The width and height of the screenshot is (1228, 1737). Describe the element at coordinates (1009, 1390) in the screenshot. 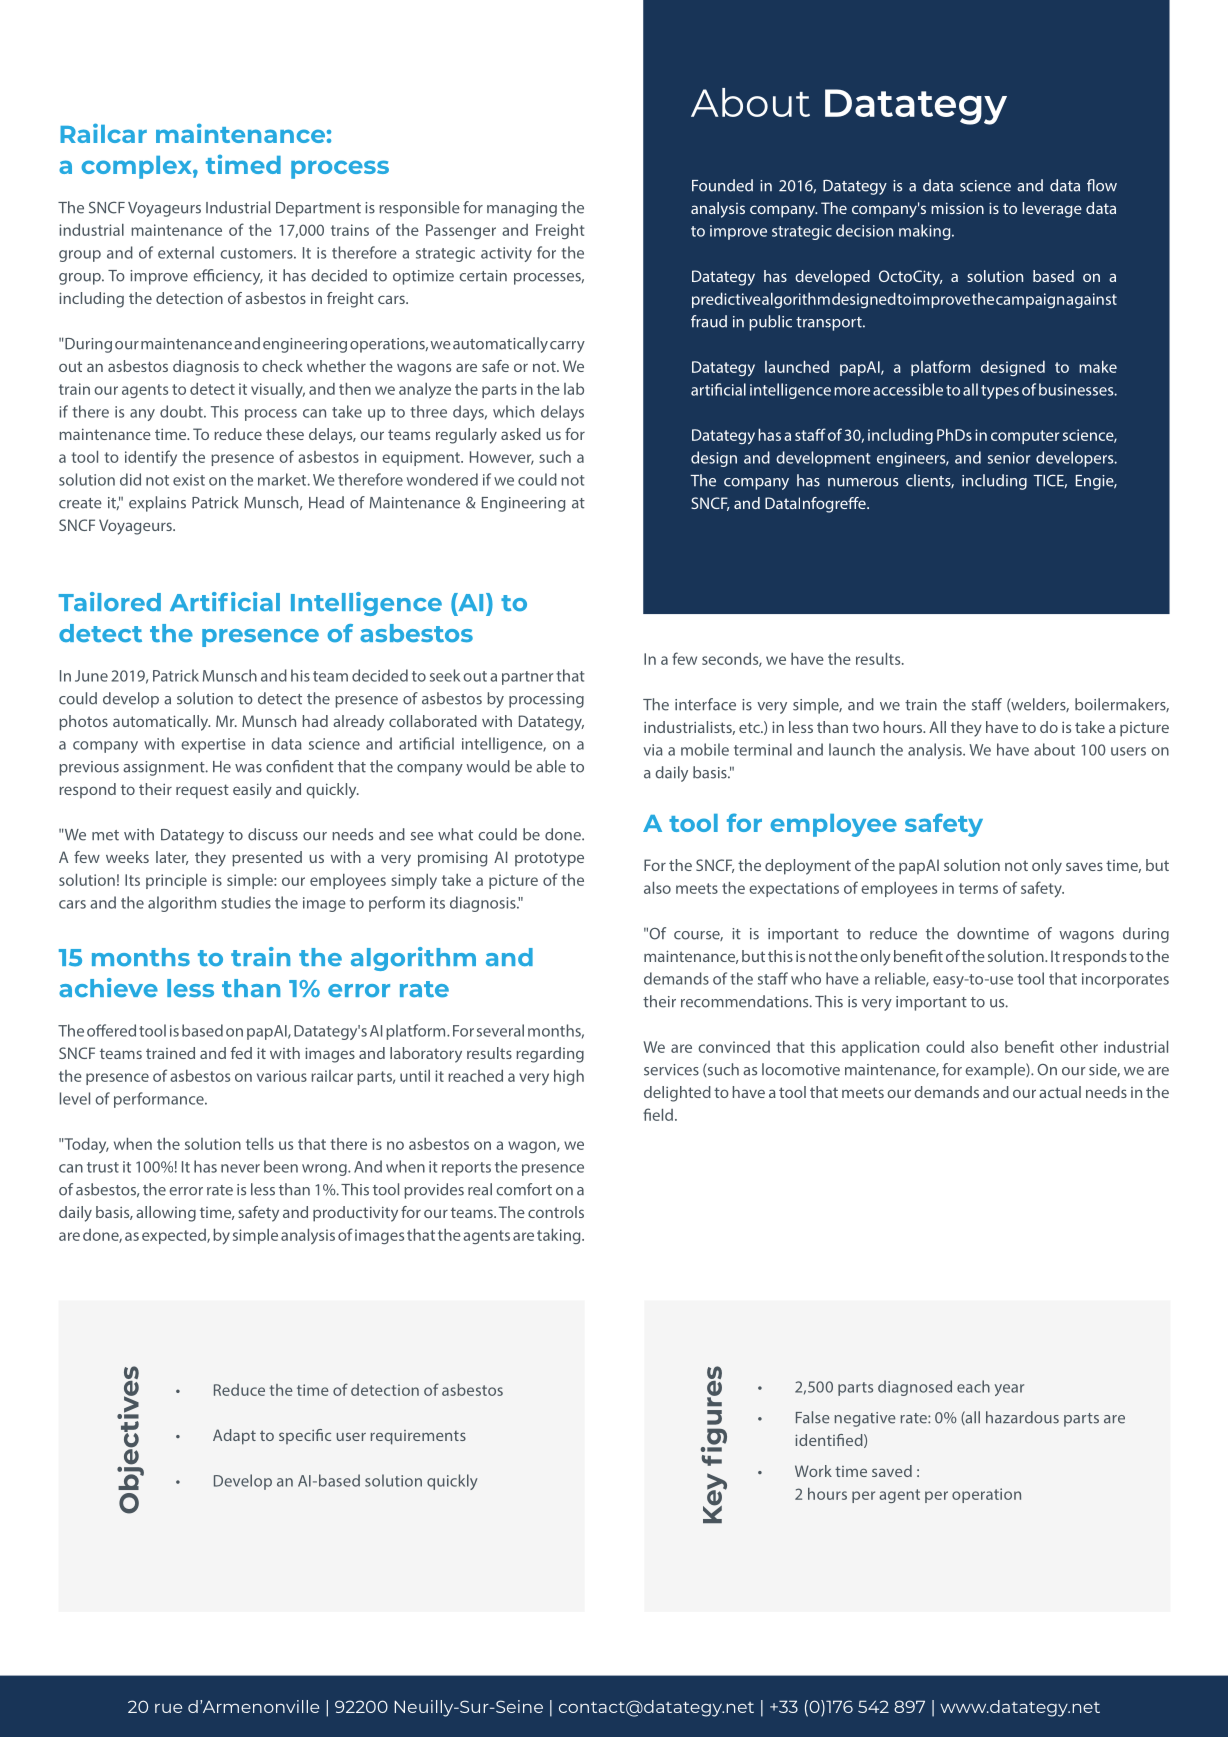

I see `year` at that location.
